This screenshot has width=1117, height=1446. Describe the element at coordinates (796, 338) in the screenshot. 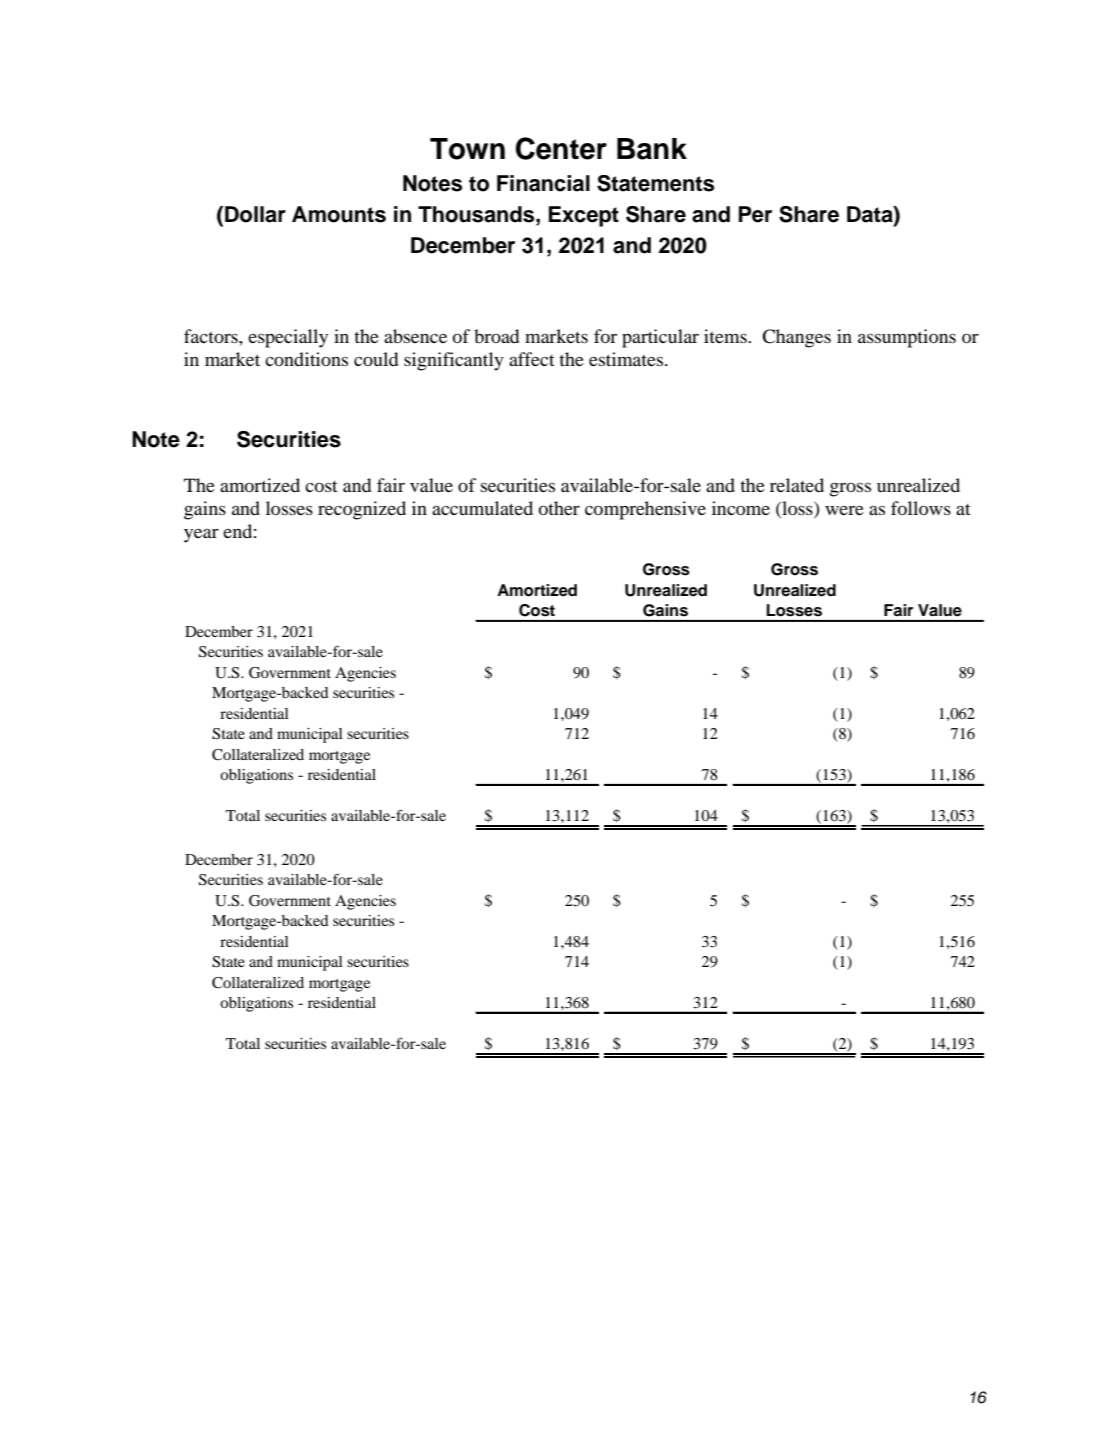

I see `Changes` at that location.
